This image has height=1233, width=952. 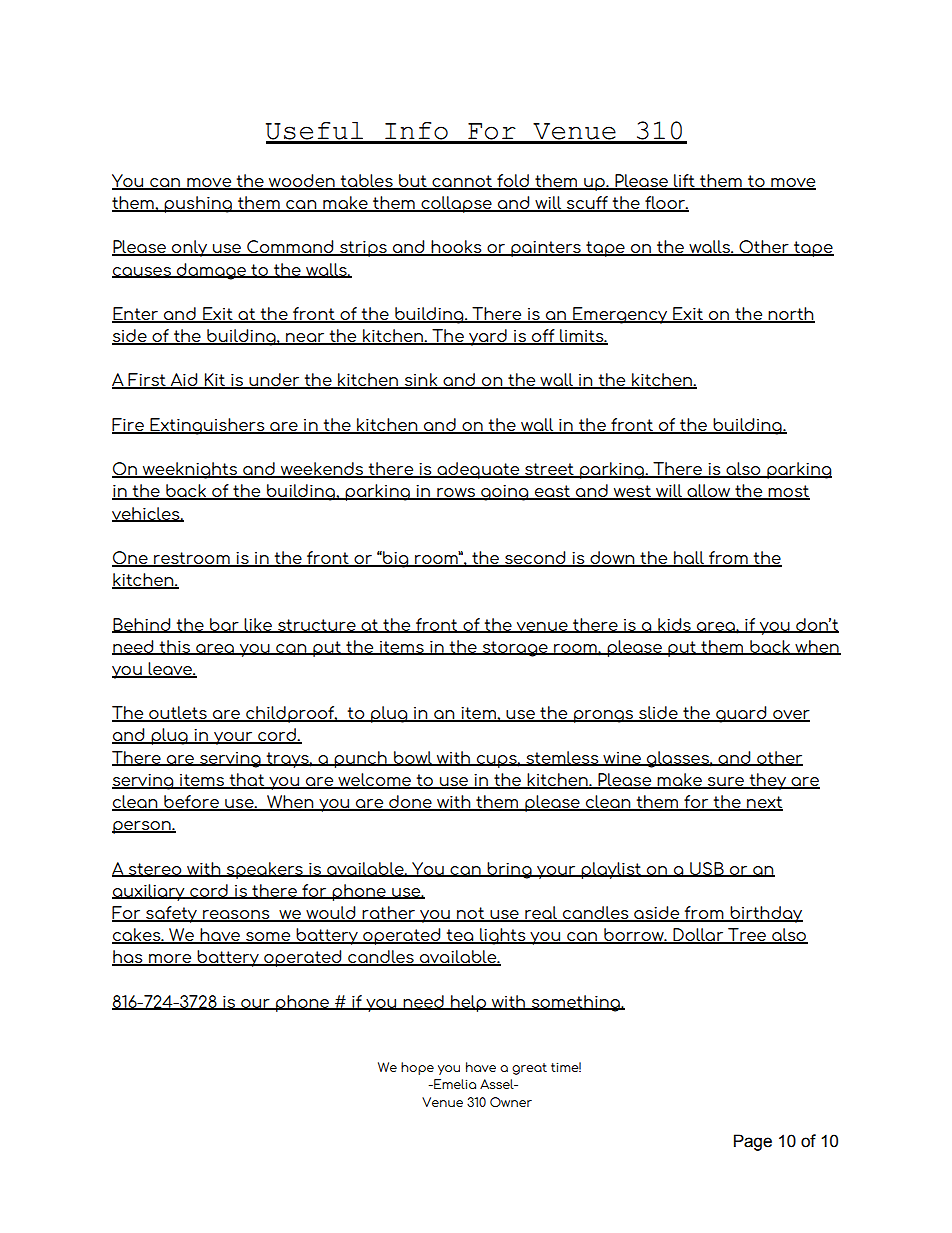 I want to click on hall, so click(x=689, y=558).
